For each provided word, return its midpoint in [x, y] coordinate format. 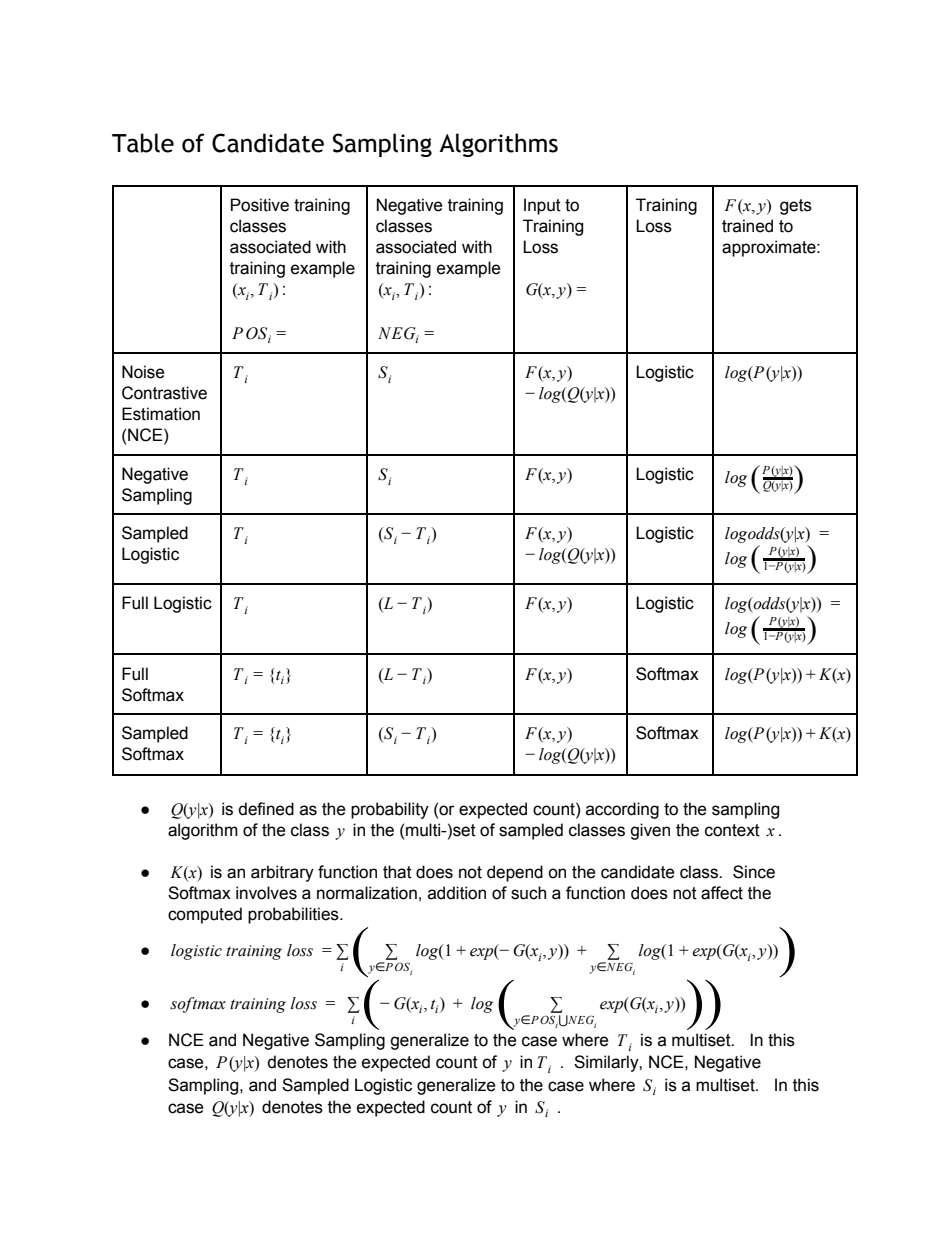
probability [390, 810]
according [622, 810]
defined [266, 809]
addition [457, 893]
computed [205, 915]
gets [796, 207]
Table [143, 143]
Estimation [161, 414]
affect [722, 893]
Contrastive [164, 393]
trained [747, 226]
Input [542, 206]
